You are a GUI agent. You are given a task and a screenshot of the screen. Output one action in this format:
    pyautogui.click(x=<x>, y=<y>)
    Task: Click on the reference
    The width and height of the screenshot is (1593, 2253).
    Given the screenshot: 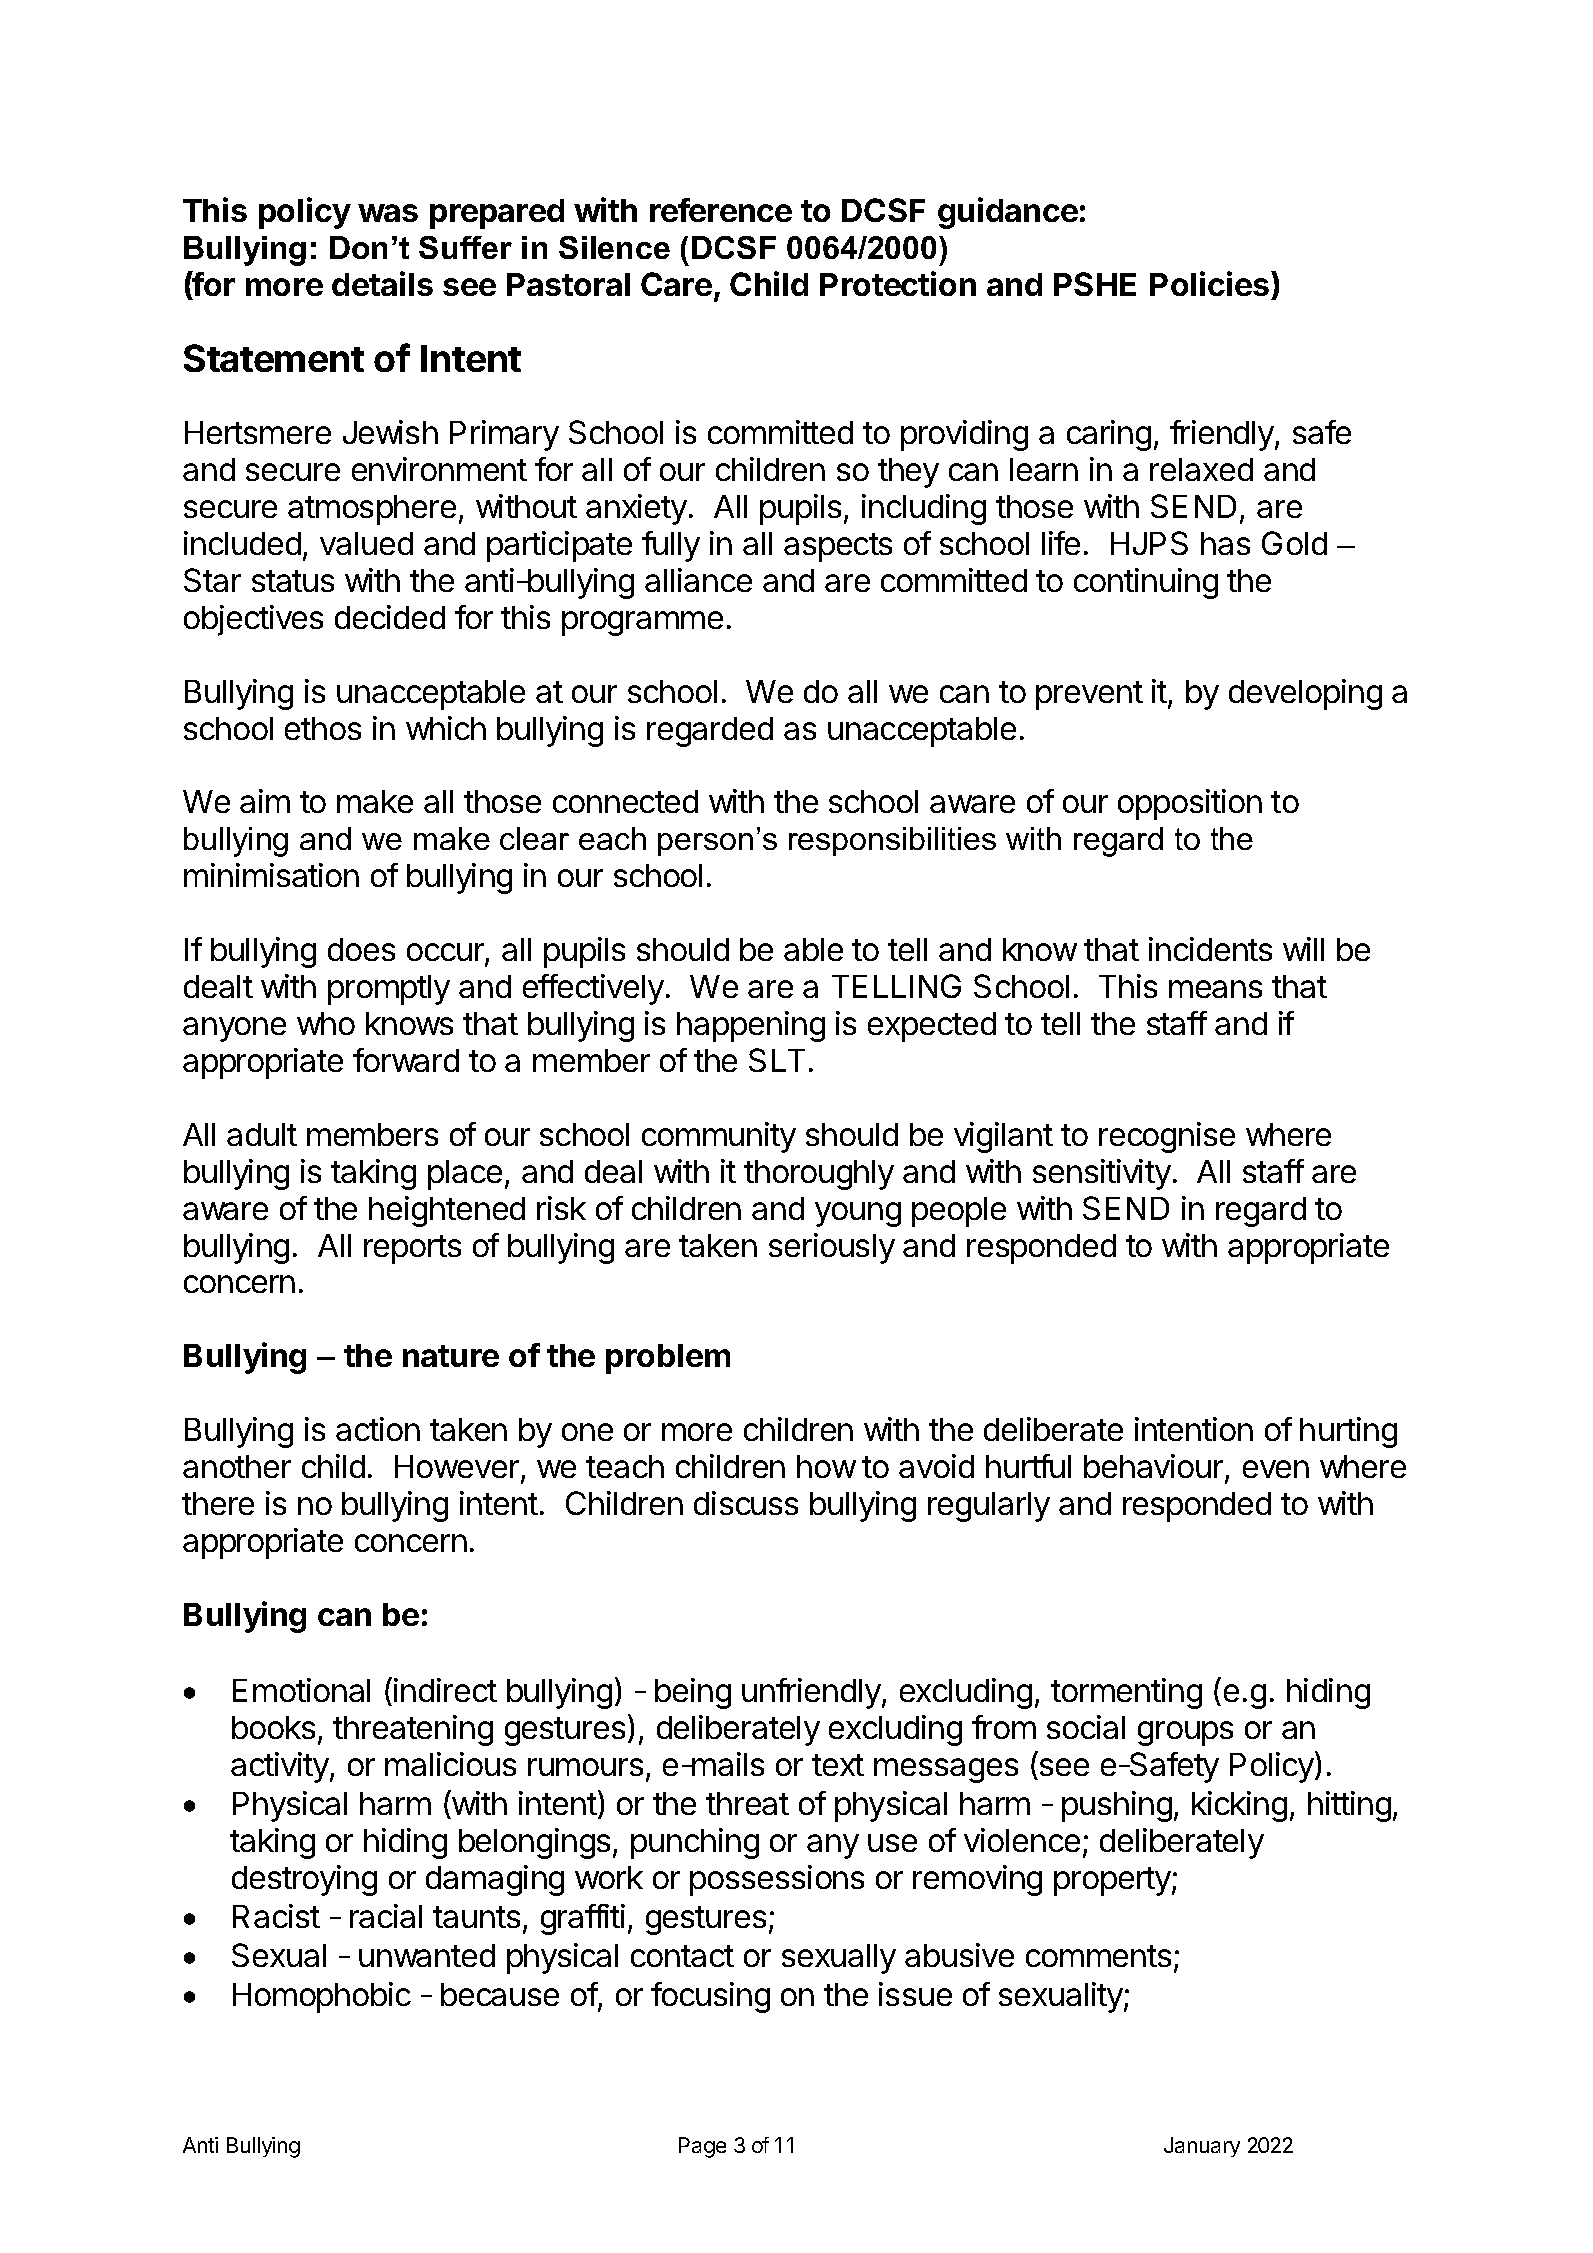 What is the action you would take?
    pyautogui.click(x=721, y=210)
